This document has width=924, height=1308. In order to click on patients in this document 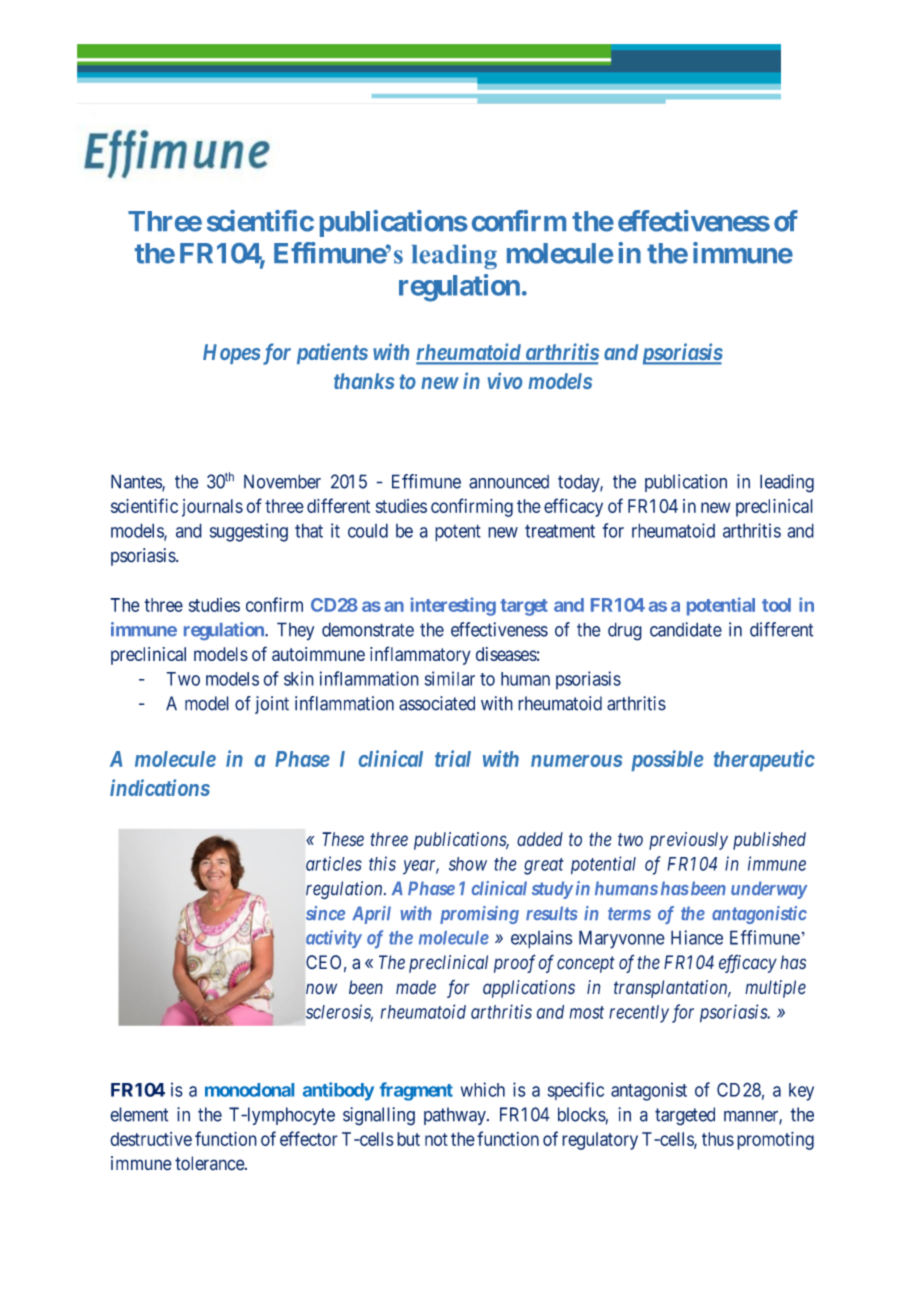, I will do `click(332, 353)`.
